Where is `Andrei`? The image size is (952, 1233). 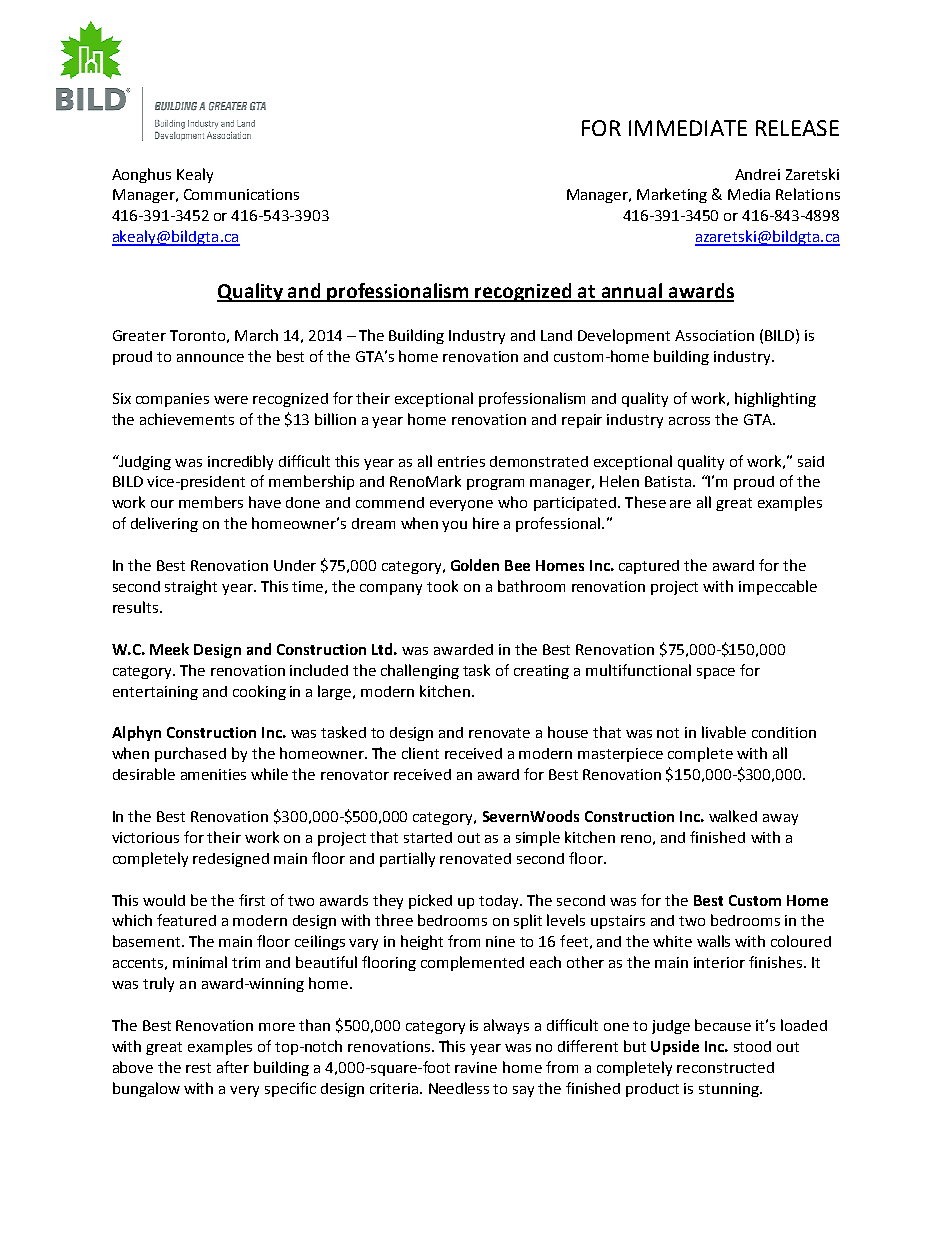
Andrei is located at coordinates (757, 174).
